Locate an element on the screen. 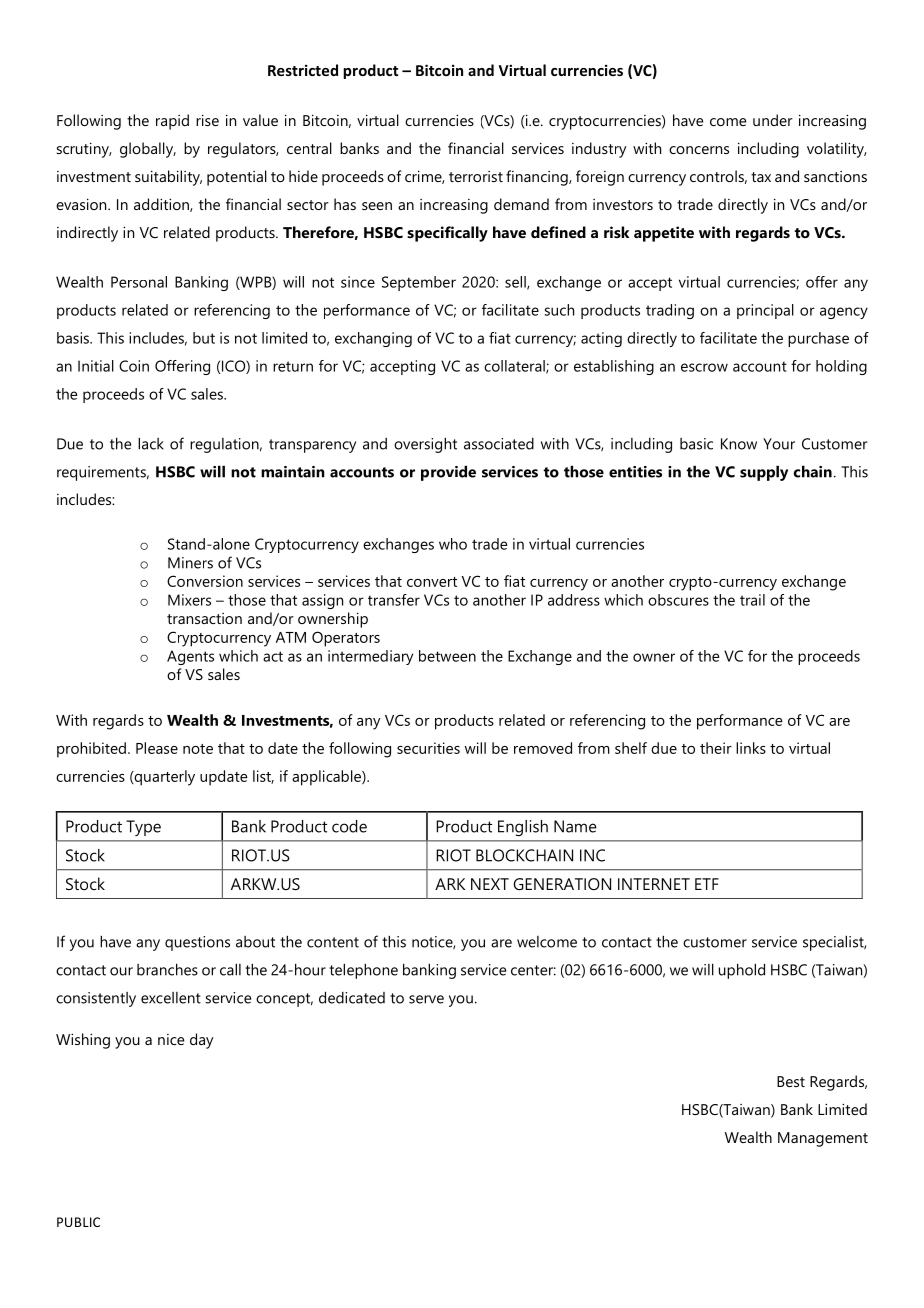 This screenshot has height=1308, width=924. between is located at coordinates (447, 656).
